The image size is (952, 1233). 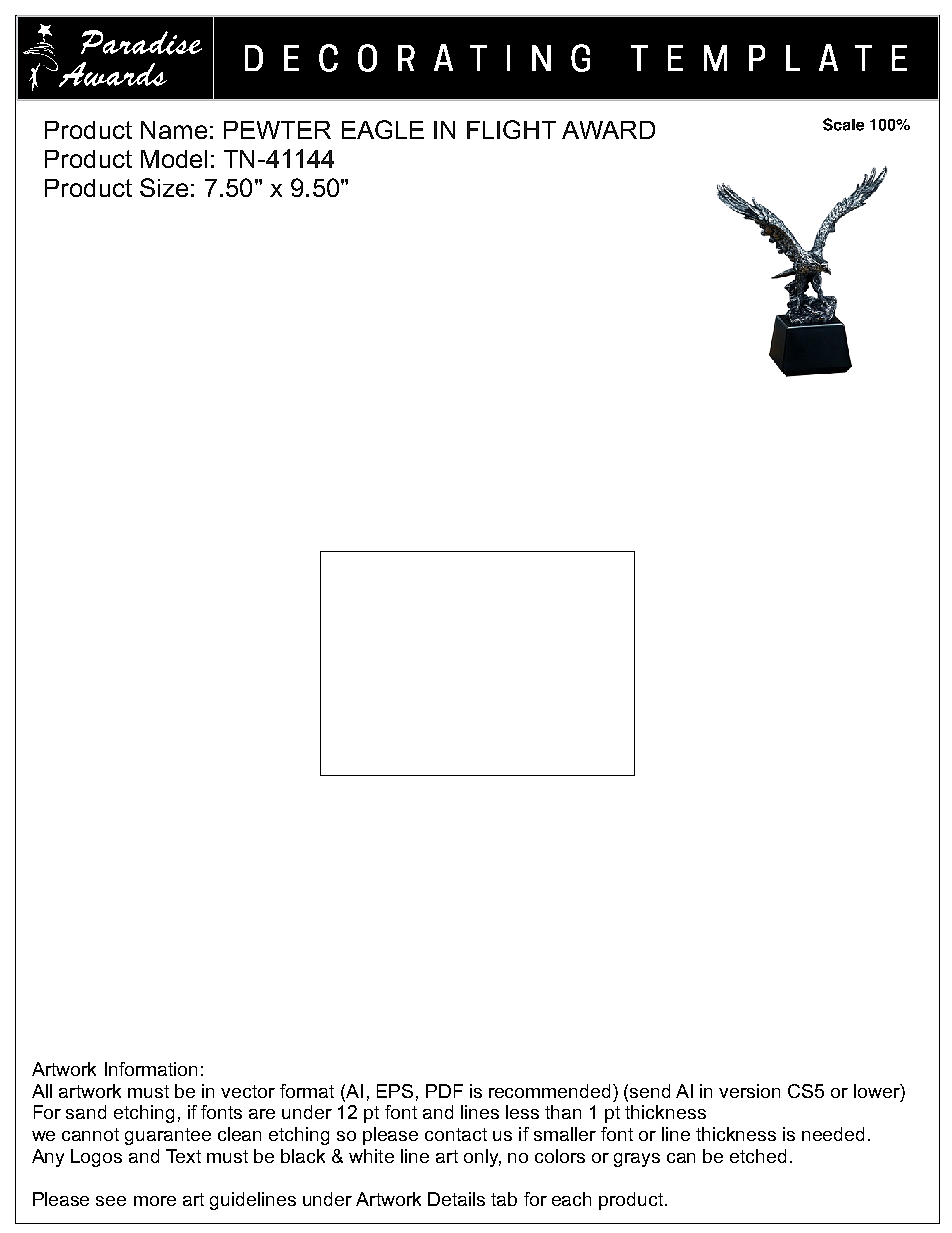 What do you see at coordinates (749, 1091) in the page?
I see `version` at bounding box center [749, 1091].
